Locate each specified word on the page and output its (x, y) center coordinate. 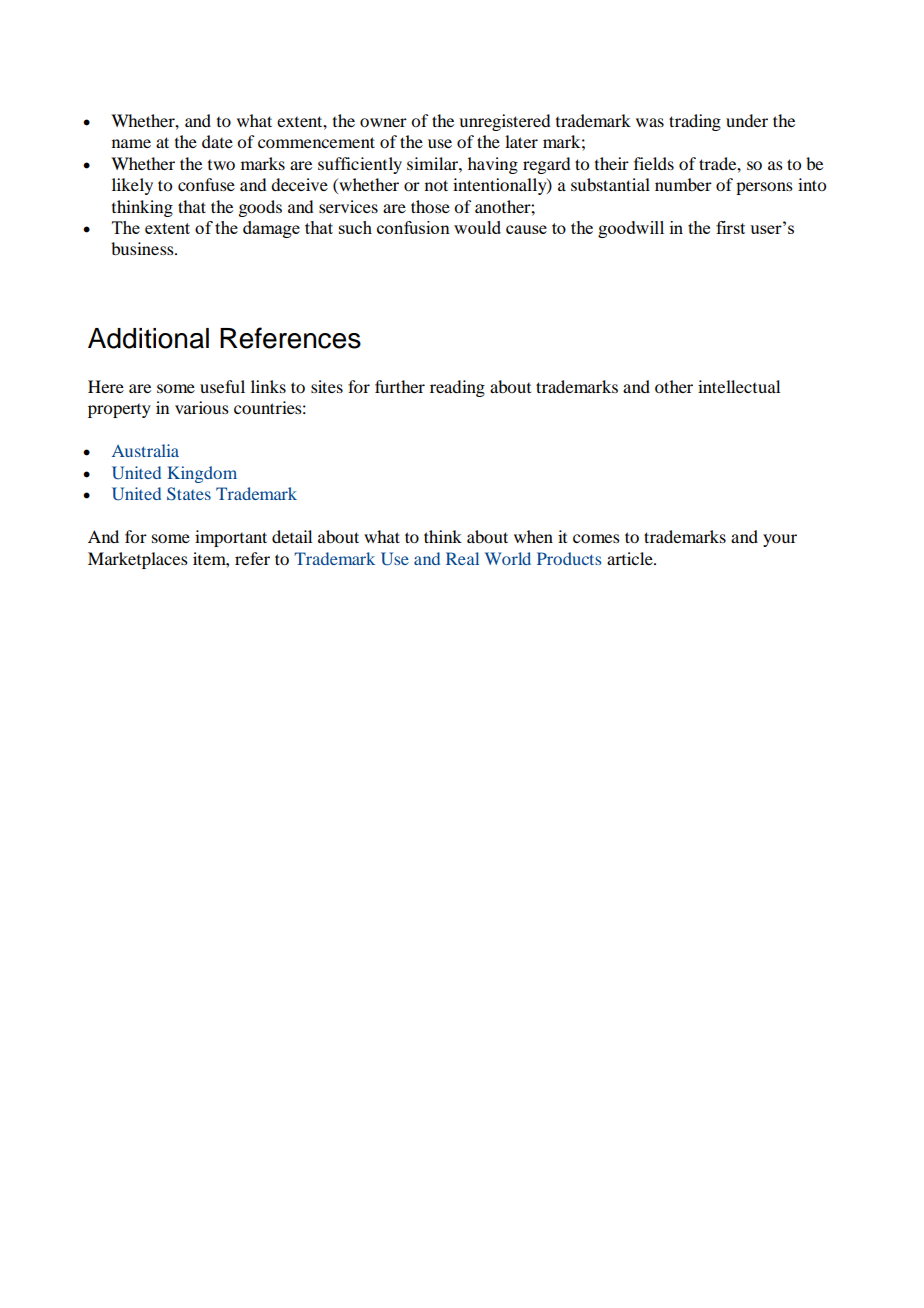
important (231, 538)
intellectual (739, 386)
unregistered (504, 122)
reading (457, 388)
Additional (148, 338)
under (747, 120)
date (217, 141)
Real (462, 558)
